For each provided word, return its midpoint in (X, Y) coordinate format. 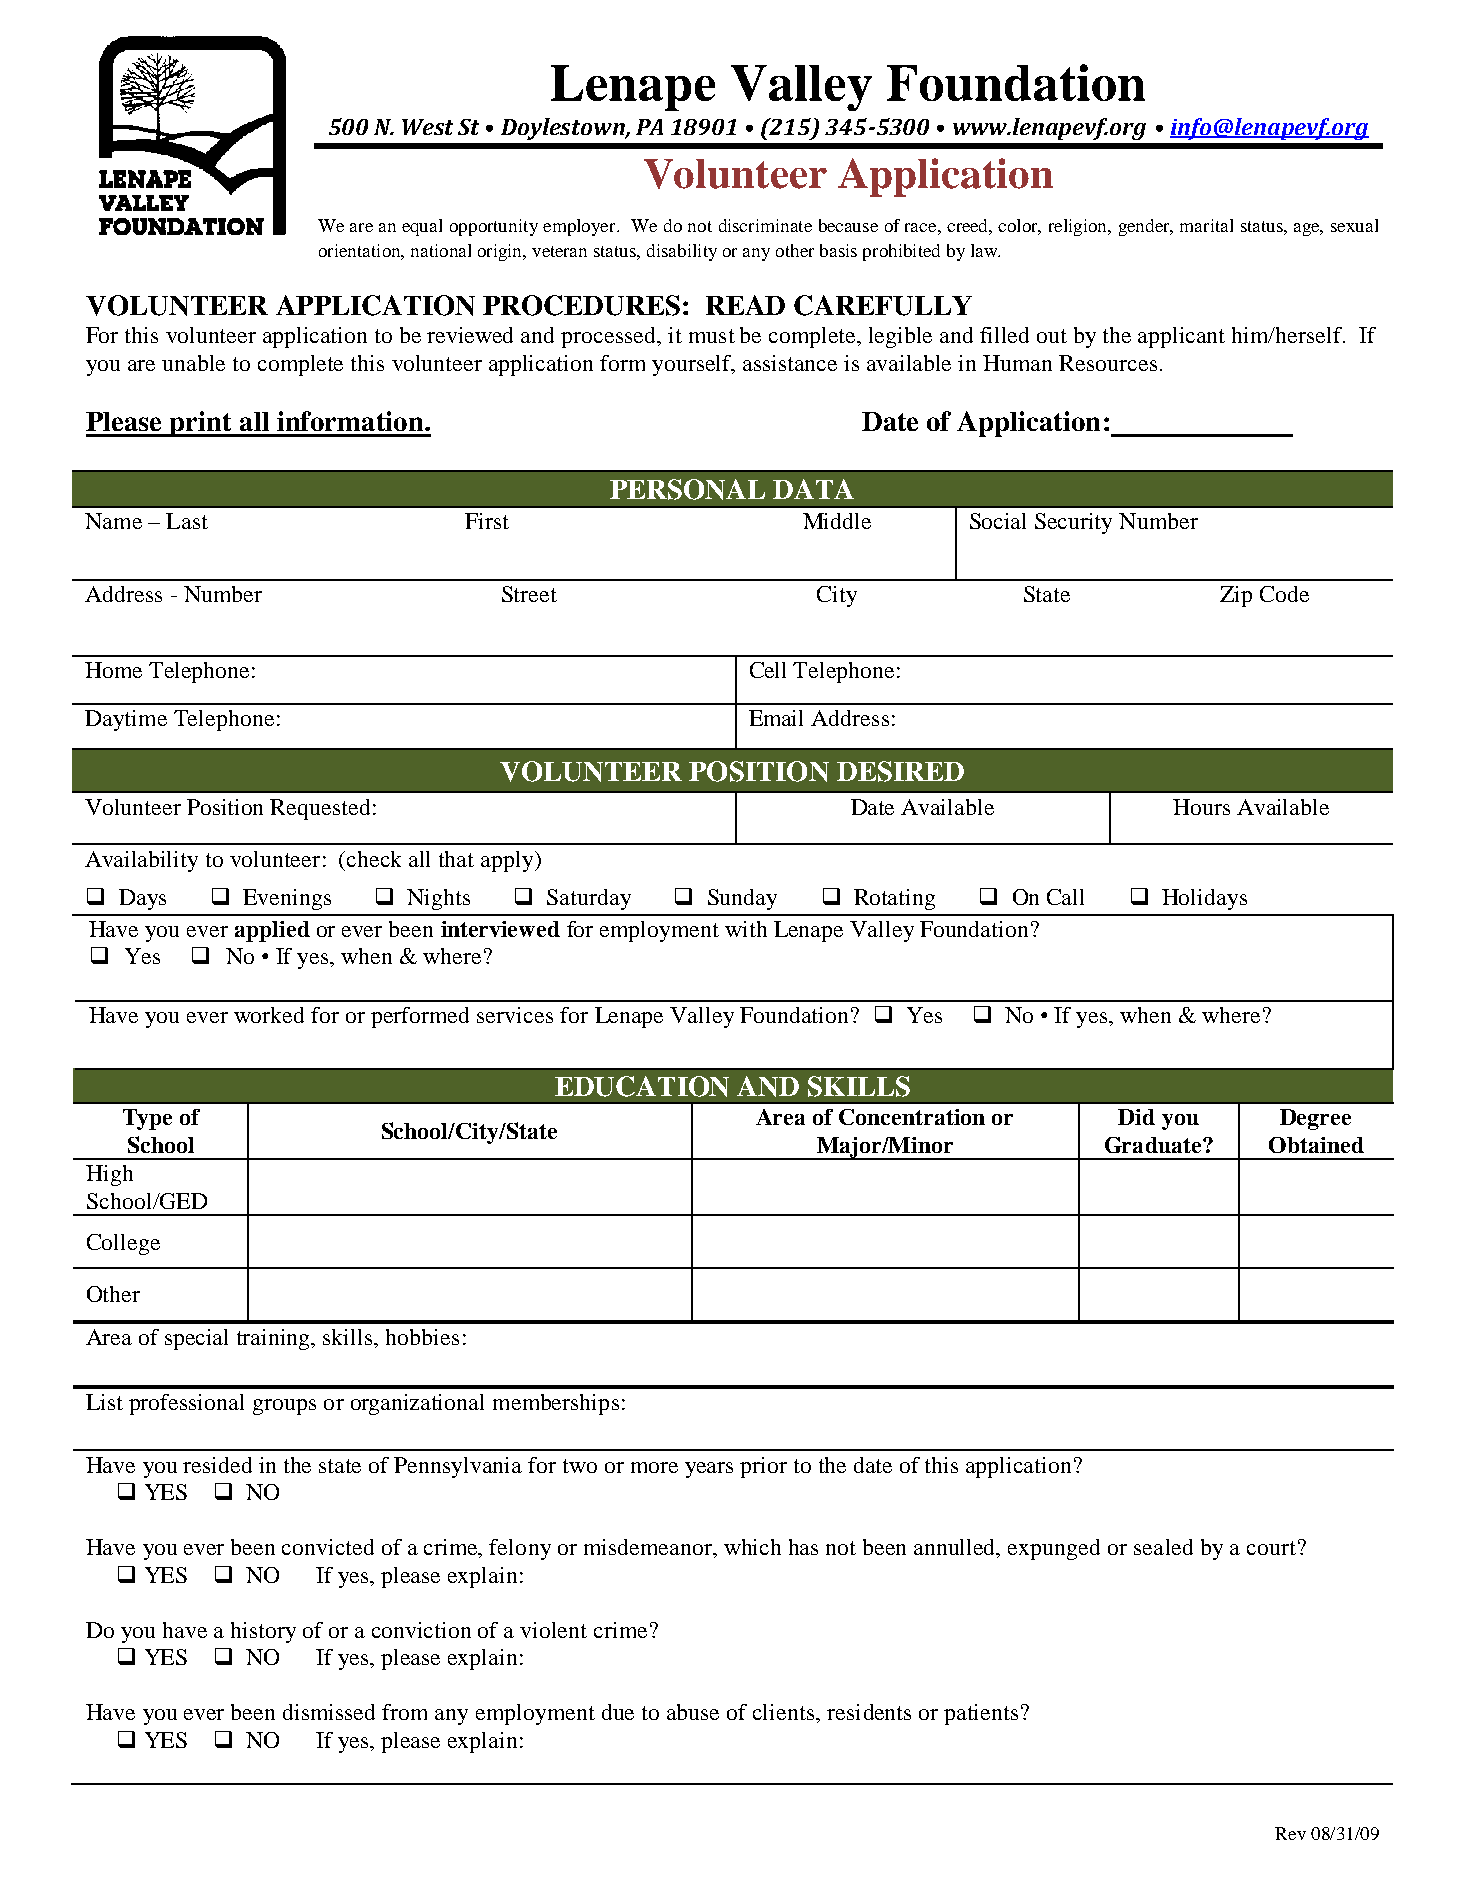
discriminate (765, 225)
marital (1206, 225)
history (263, 1632)
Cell (768, 670)
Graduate (1154, 1145)
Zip (1236, 596)
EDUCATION (642, 1086)
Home (113, 670)
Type (147, 1119)
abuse (693, 1712)
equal (422, 227)
